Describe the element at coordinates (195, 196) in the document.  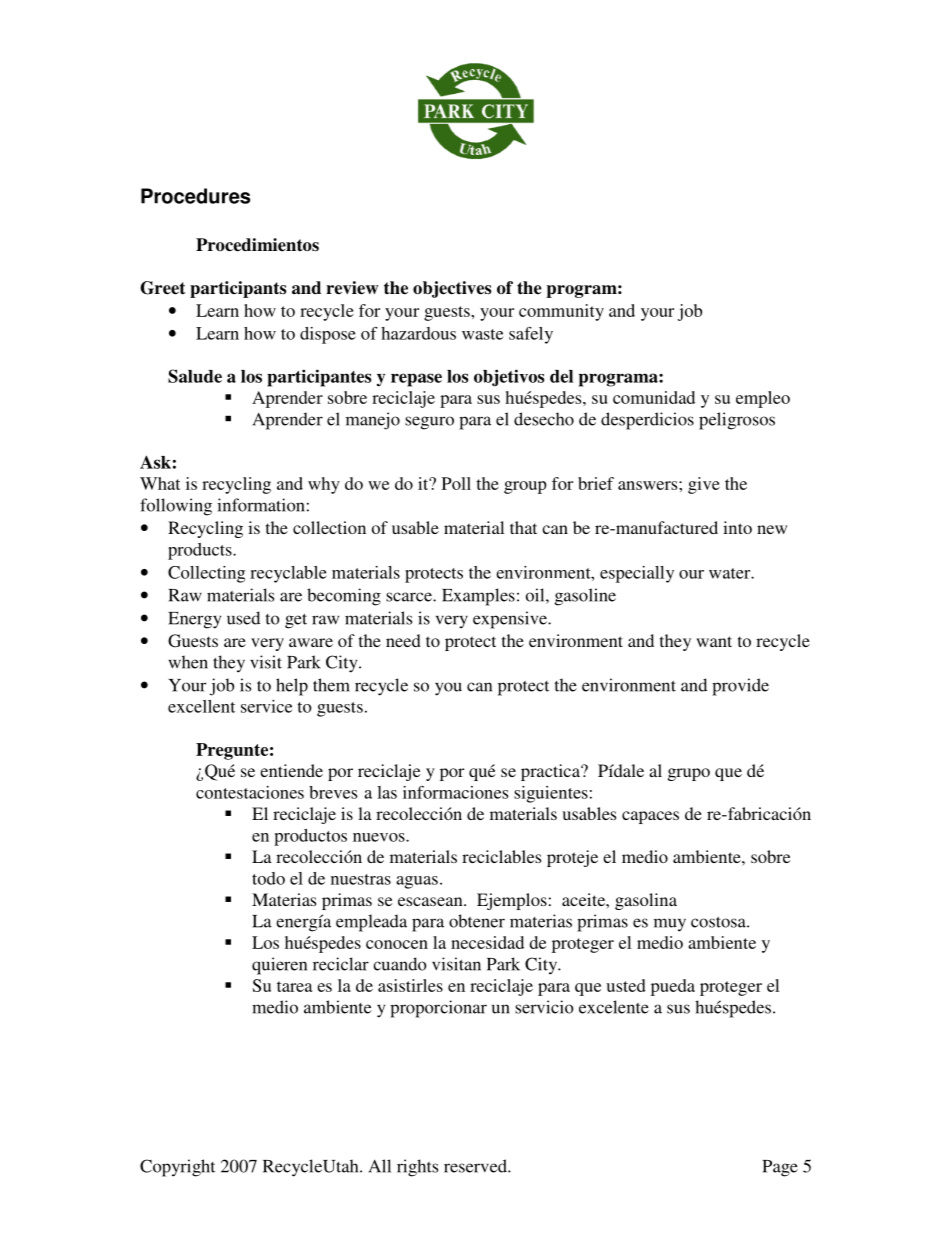
I see `Procedures` at that location.
